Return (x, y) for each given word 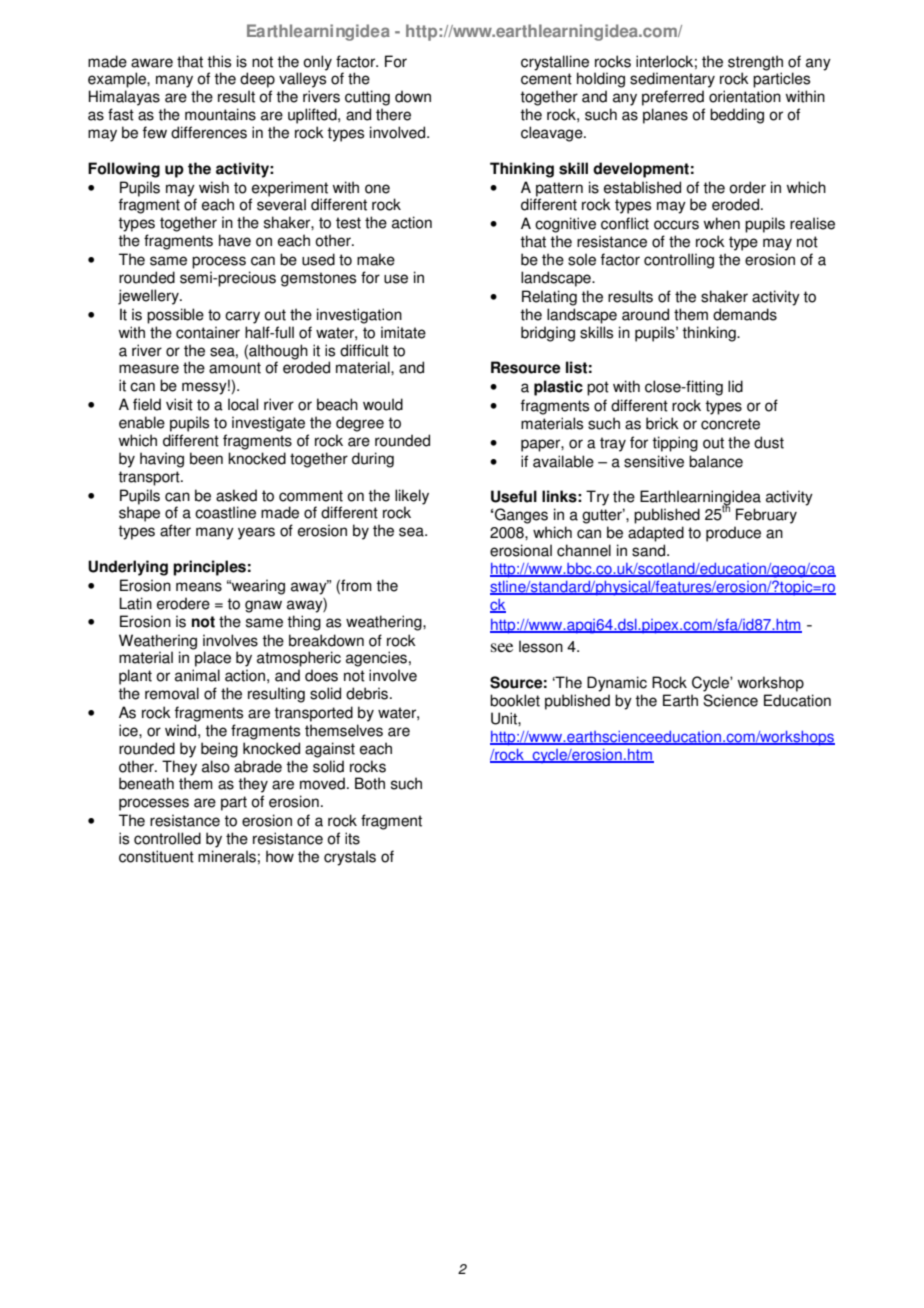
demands (745, 314)
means (199, 587)
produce (733, 534)
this (219, 61)
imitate (403, 332)
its (352, 838)
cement (546, 79)
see (502, 647)
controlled (167, 838)
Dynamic (617, 684)
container (208, 332)
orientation (745, 96)
